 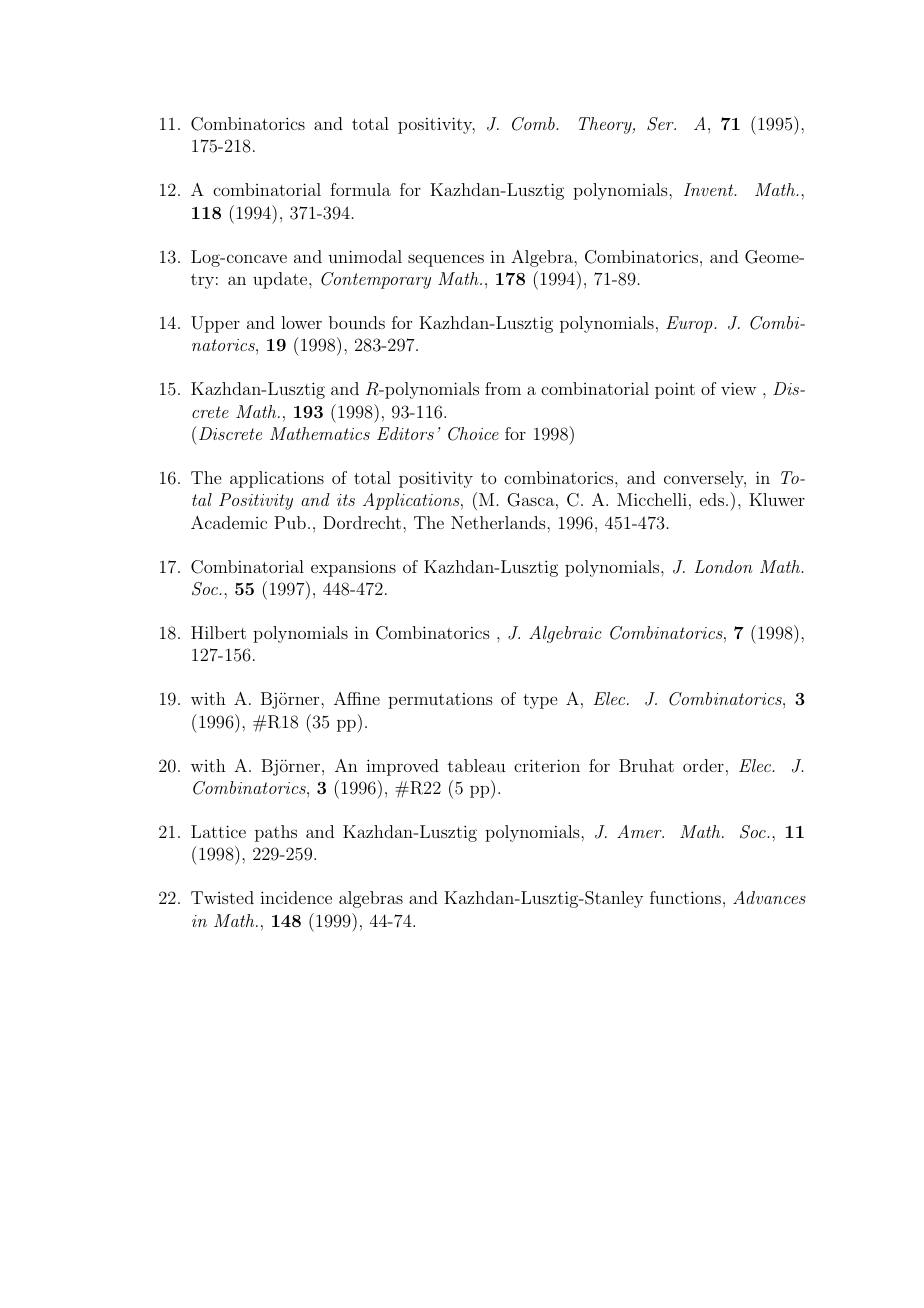 What do you see at coordinates (357, 698) in the image?
I see `Affine` at bounding box center [357, 698].
